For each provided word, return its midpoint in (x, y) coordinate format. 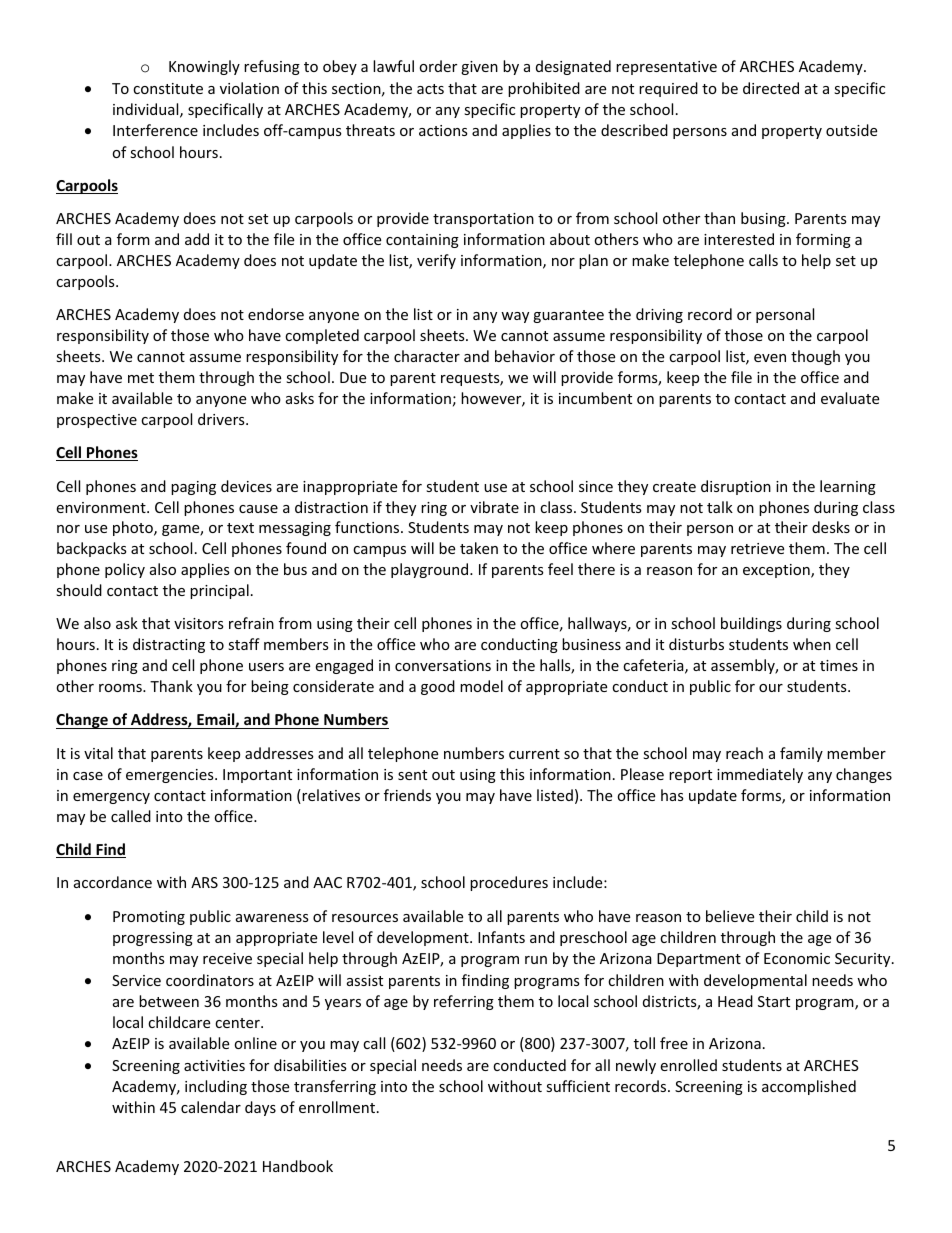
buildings (751, 624)
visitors (199, 623)
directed (771, 88)
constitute (168, 88)
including (216, 1087)
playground (431, 570)
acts (430, 89)
